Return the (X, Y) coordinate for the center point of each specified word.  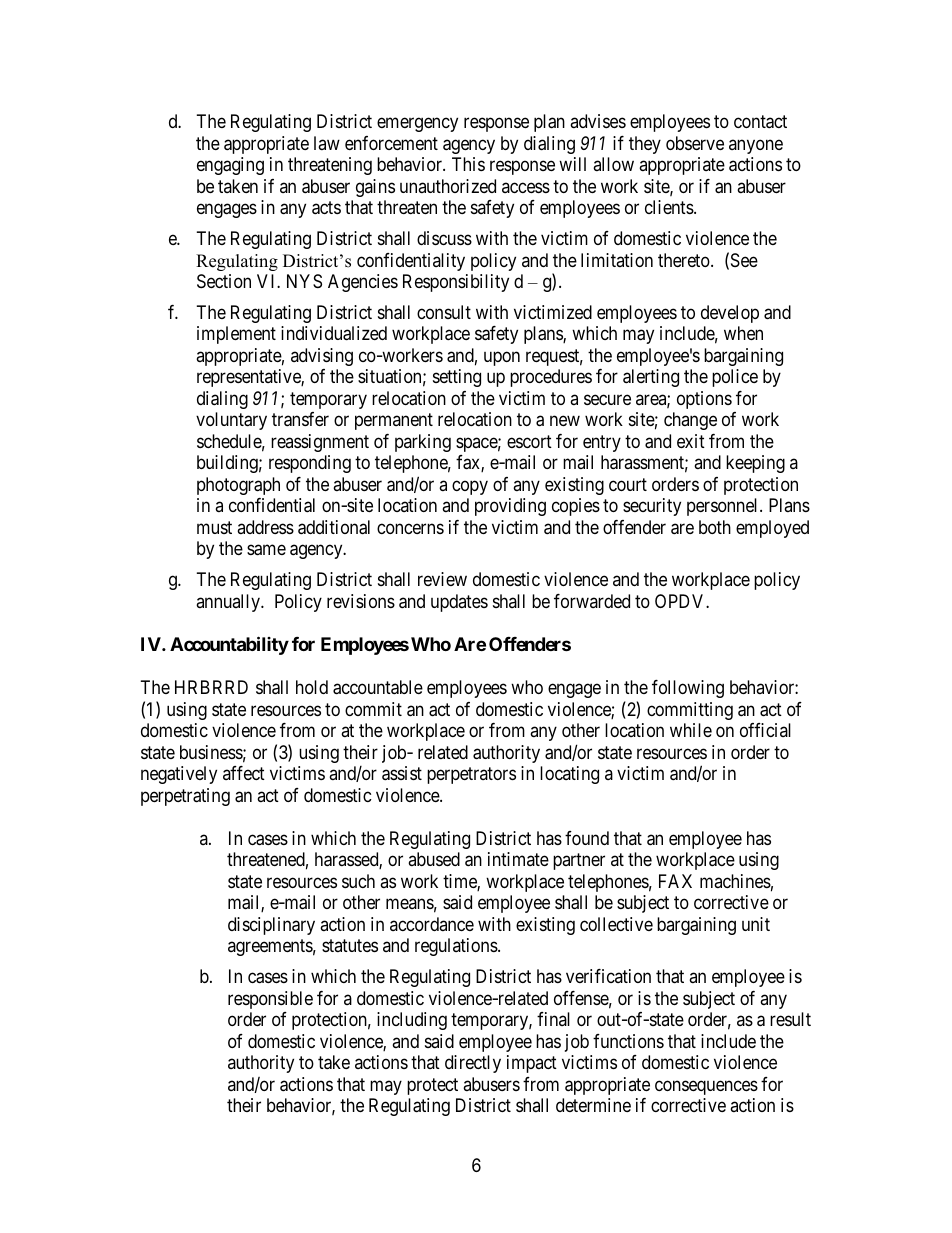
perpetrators (471, 775)
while (691, 730)
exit (691, 441)
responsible (270, 1000)
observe (695, 143)
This (468, 164)
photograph (238, 486)
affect (244, 773)
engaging (230, 166)
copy (470, 487)
